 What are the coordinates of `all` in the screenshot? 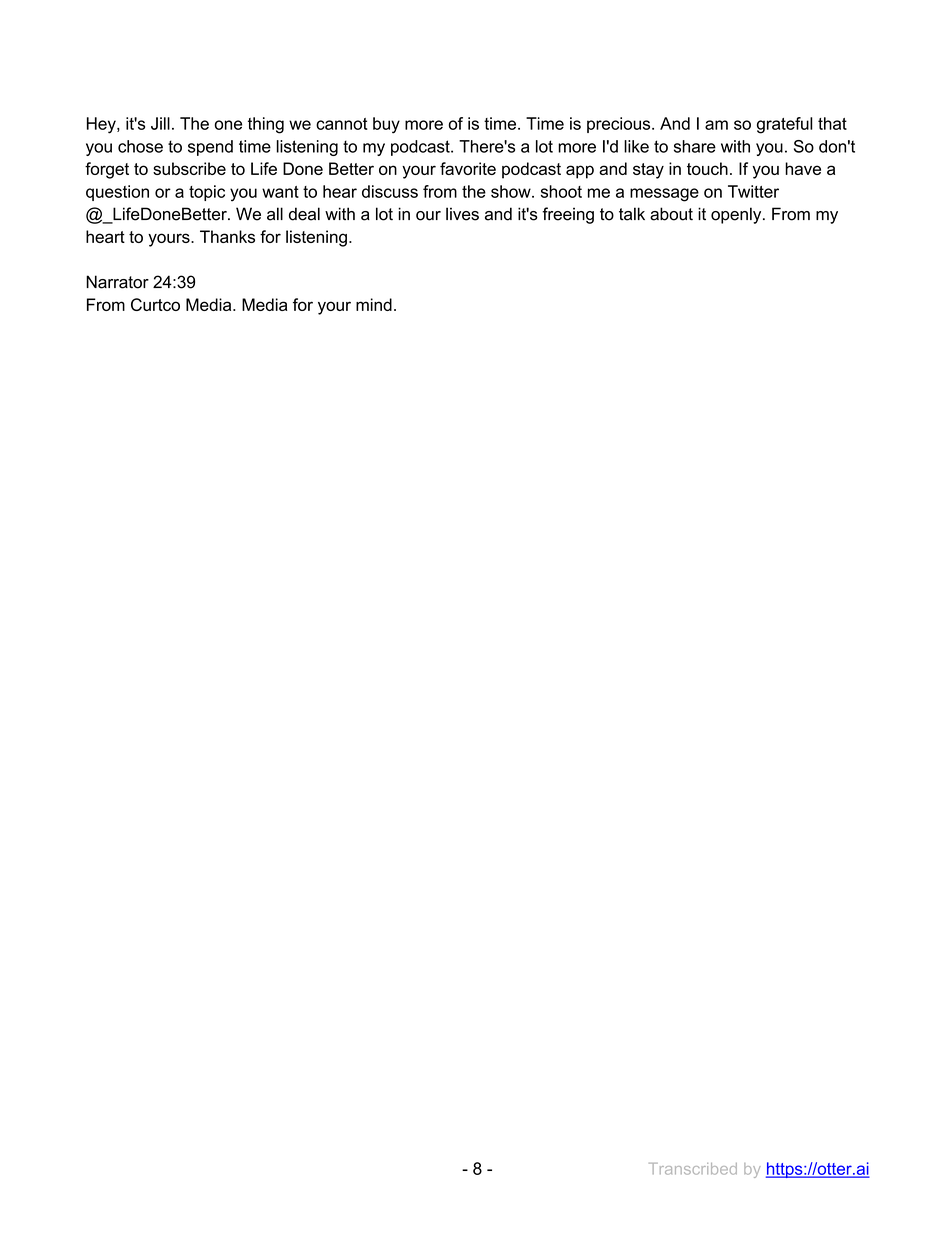 It's located at (275, 214).
